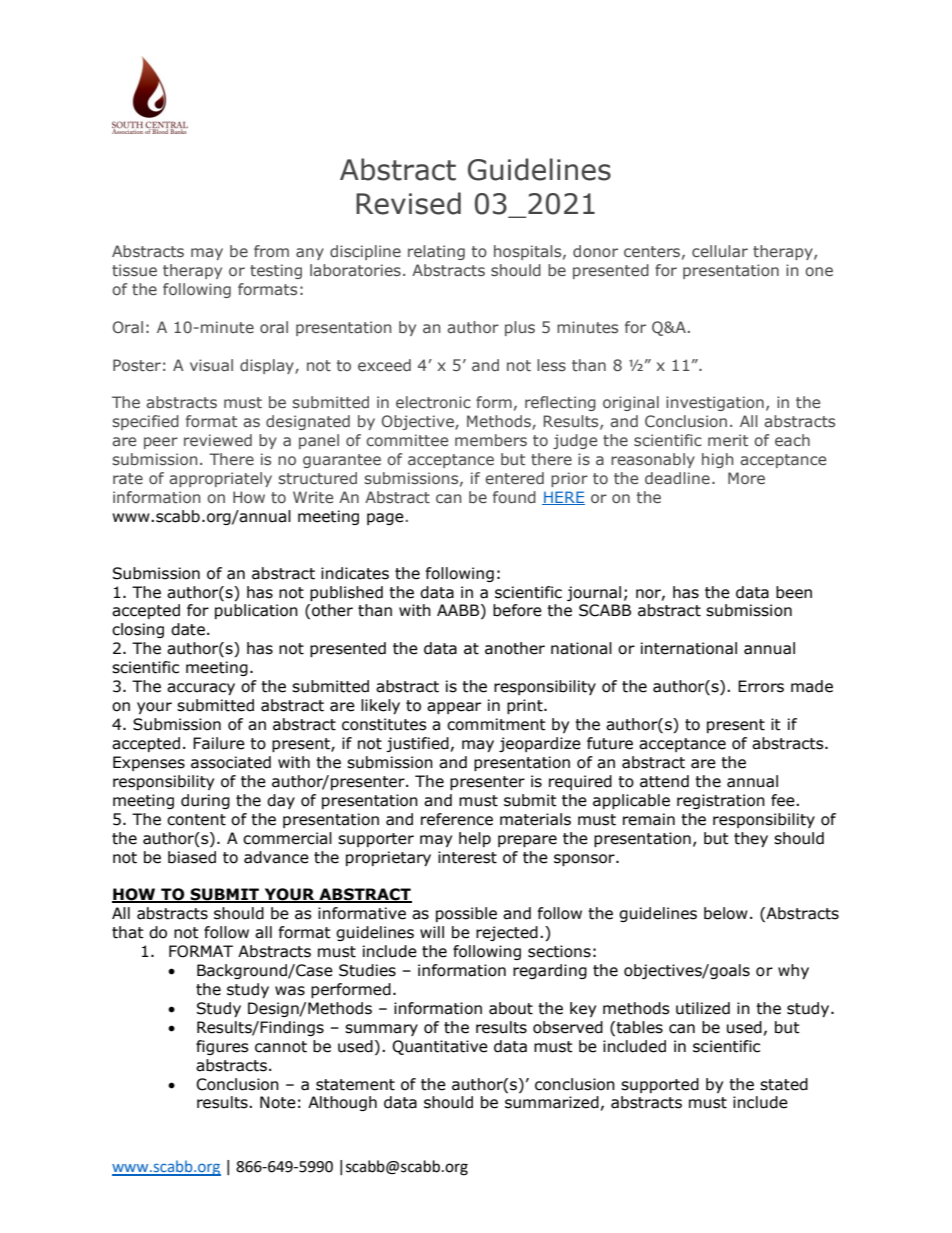  What do you see at coordinates (271, 251) in the image?
I see `from` at bounding box center [271, 251].
